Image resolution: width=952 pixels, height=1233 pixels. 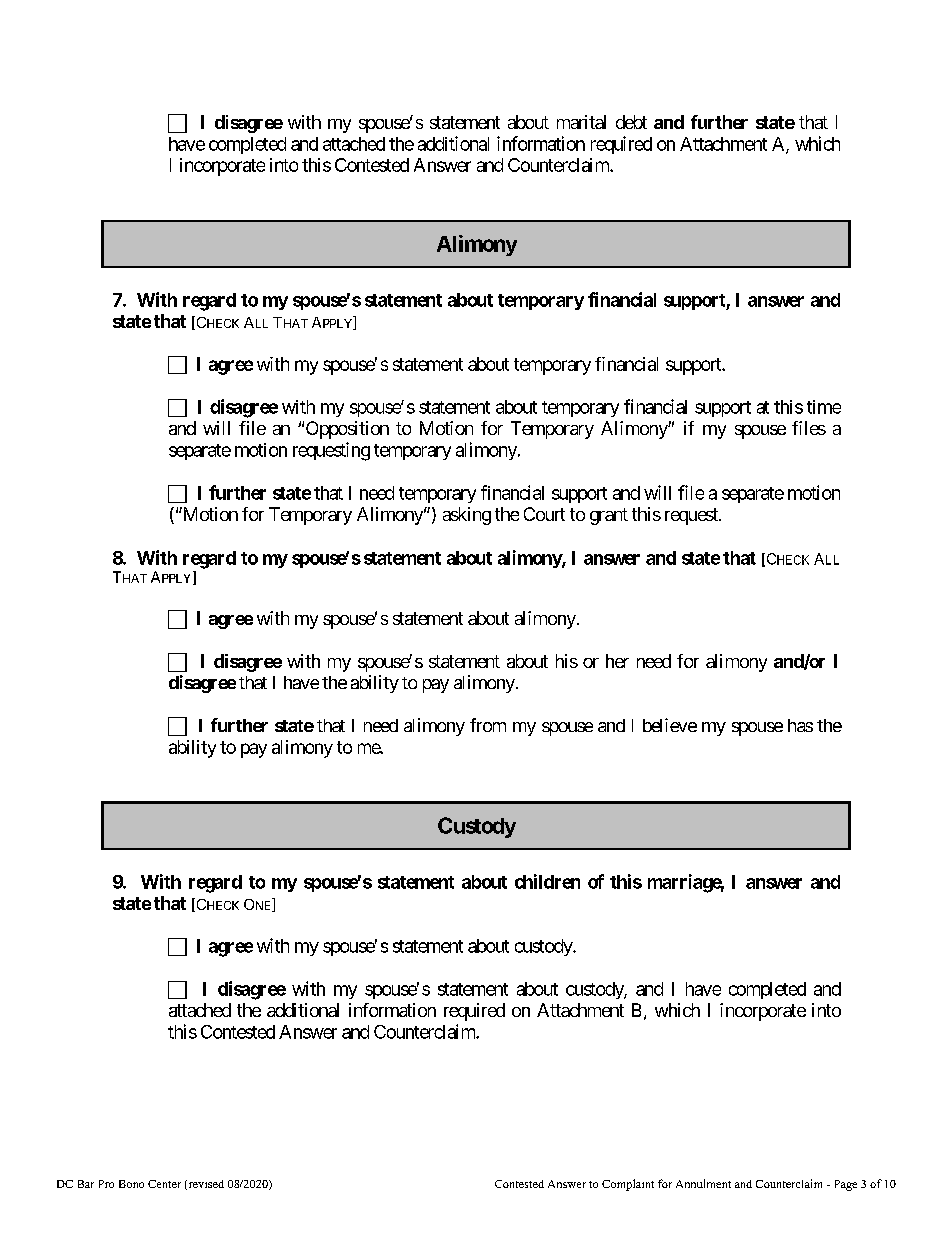 What do you see at coordinates (628, 1185) in the page?
I see `Complaint` at bounding box center [628, 1185].
